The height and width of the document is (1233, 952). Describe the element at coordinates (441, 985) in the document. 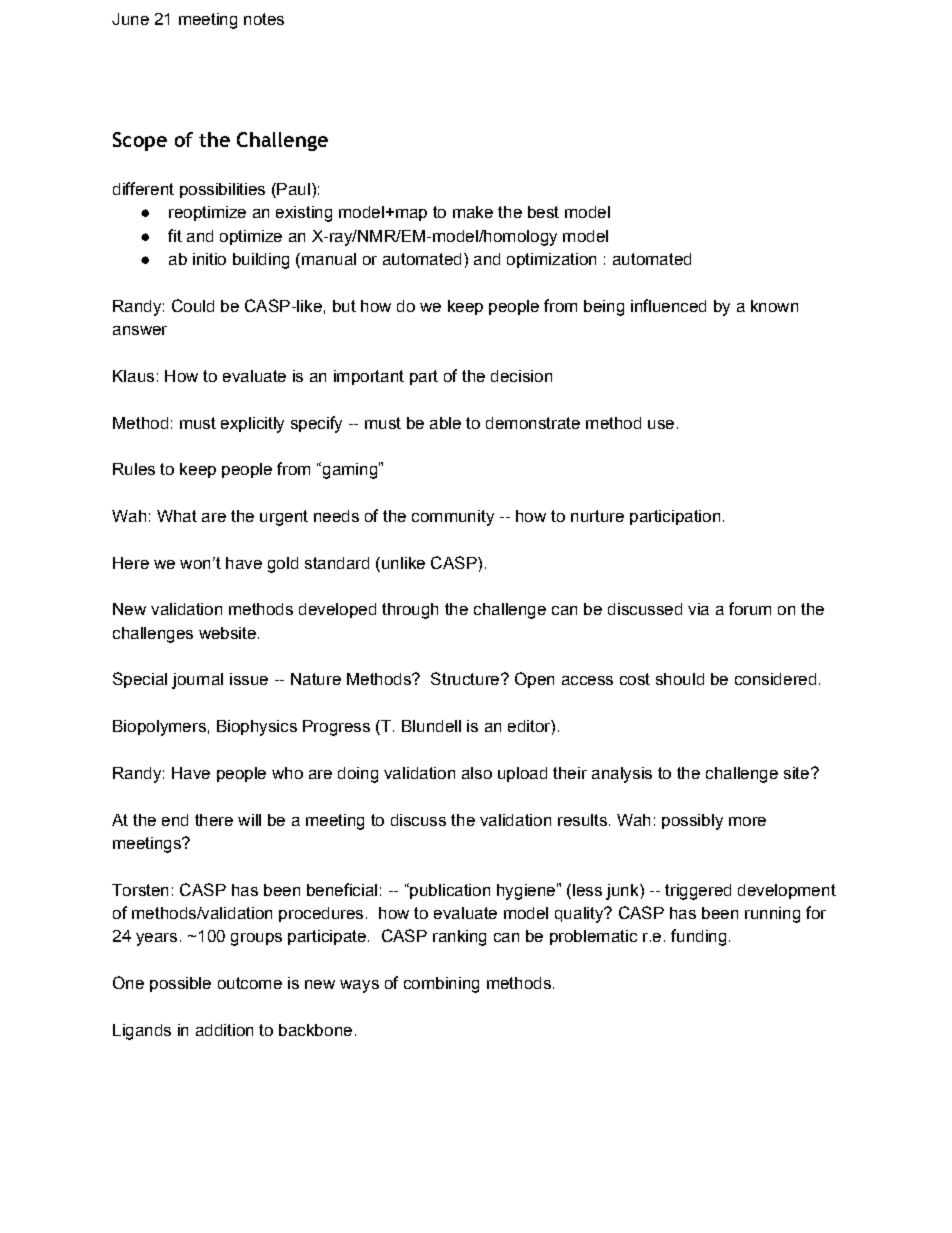

I see `combining` at that location.
